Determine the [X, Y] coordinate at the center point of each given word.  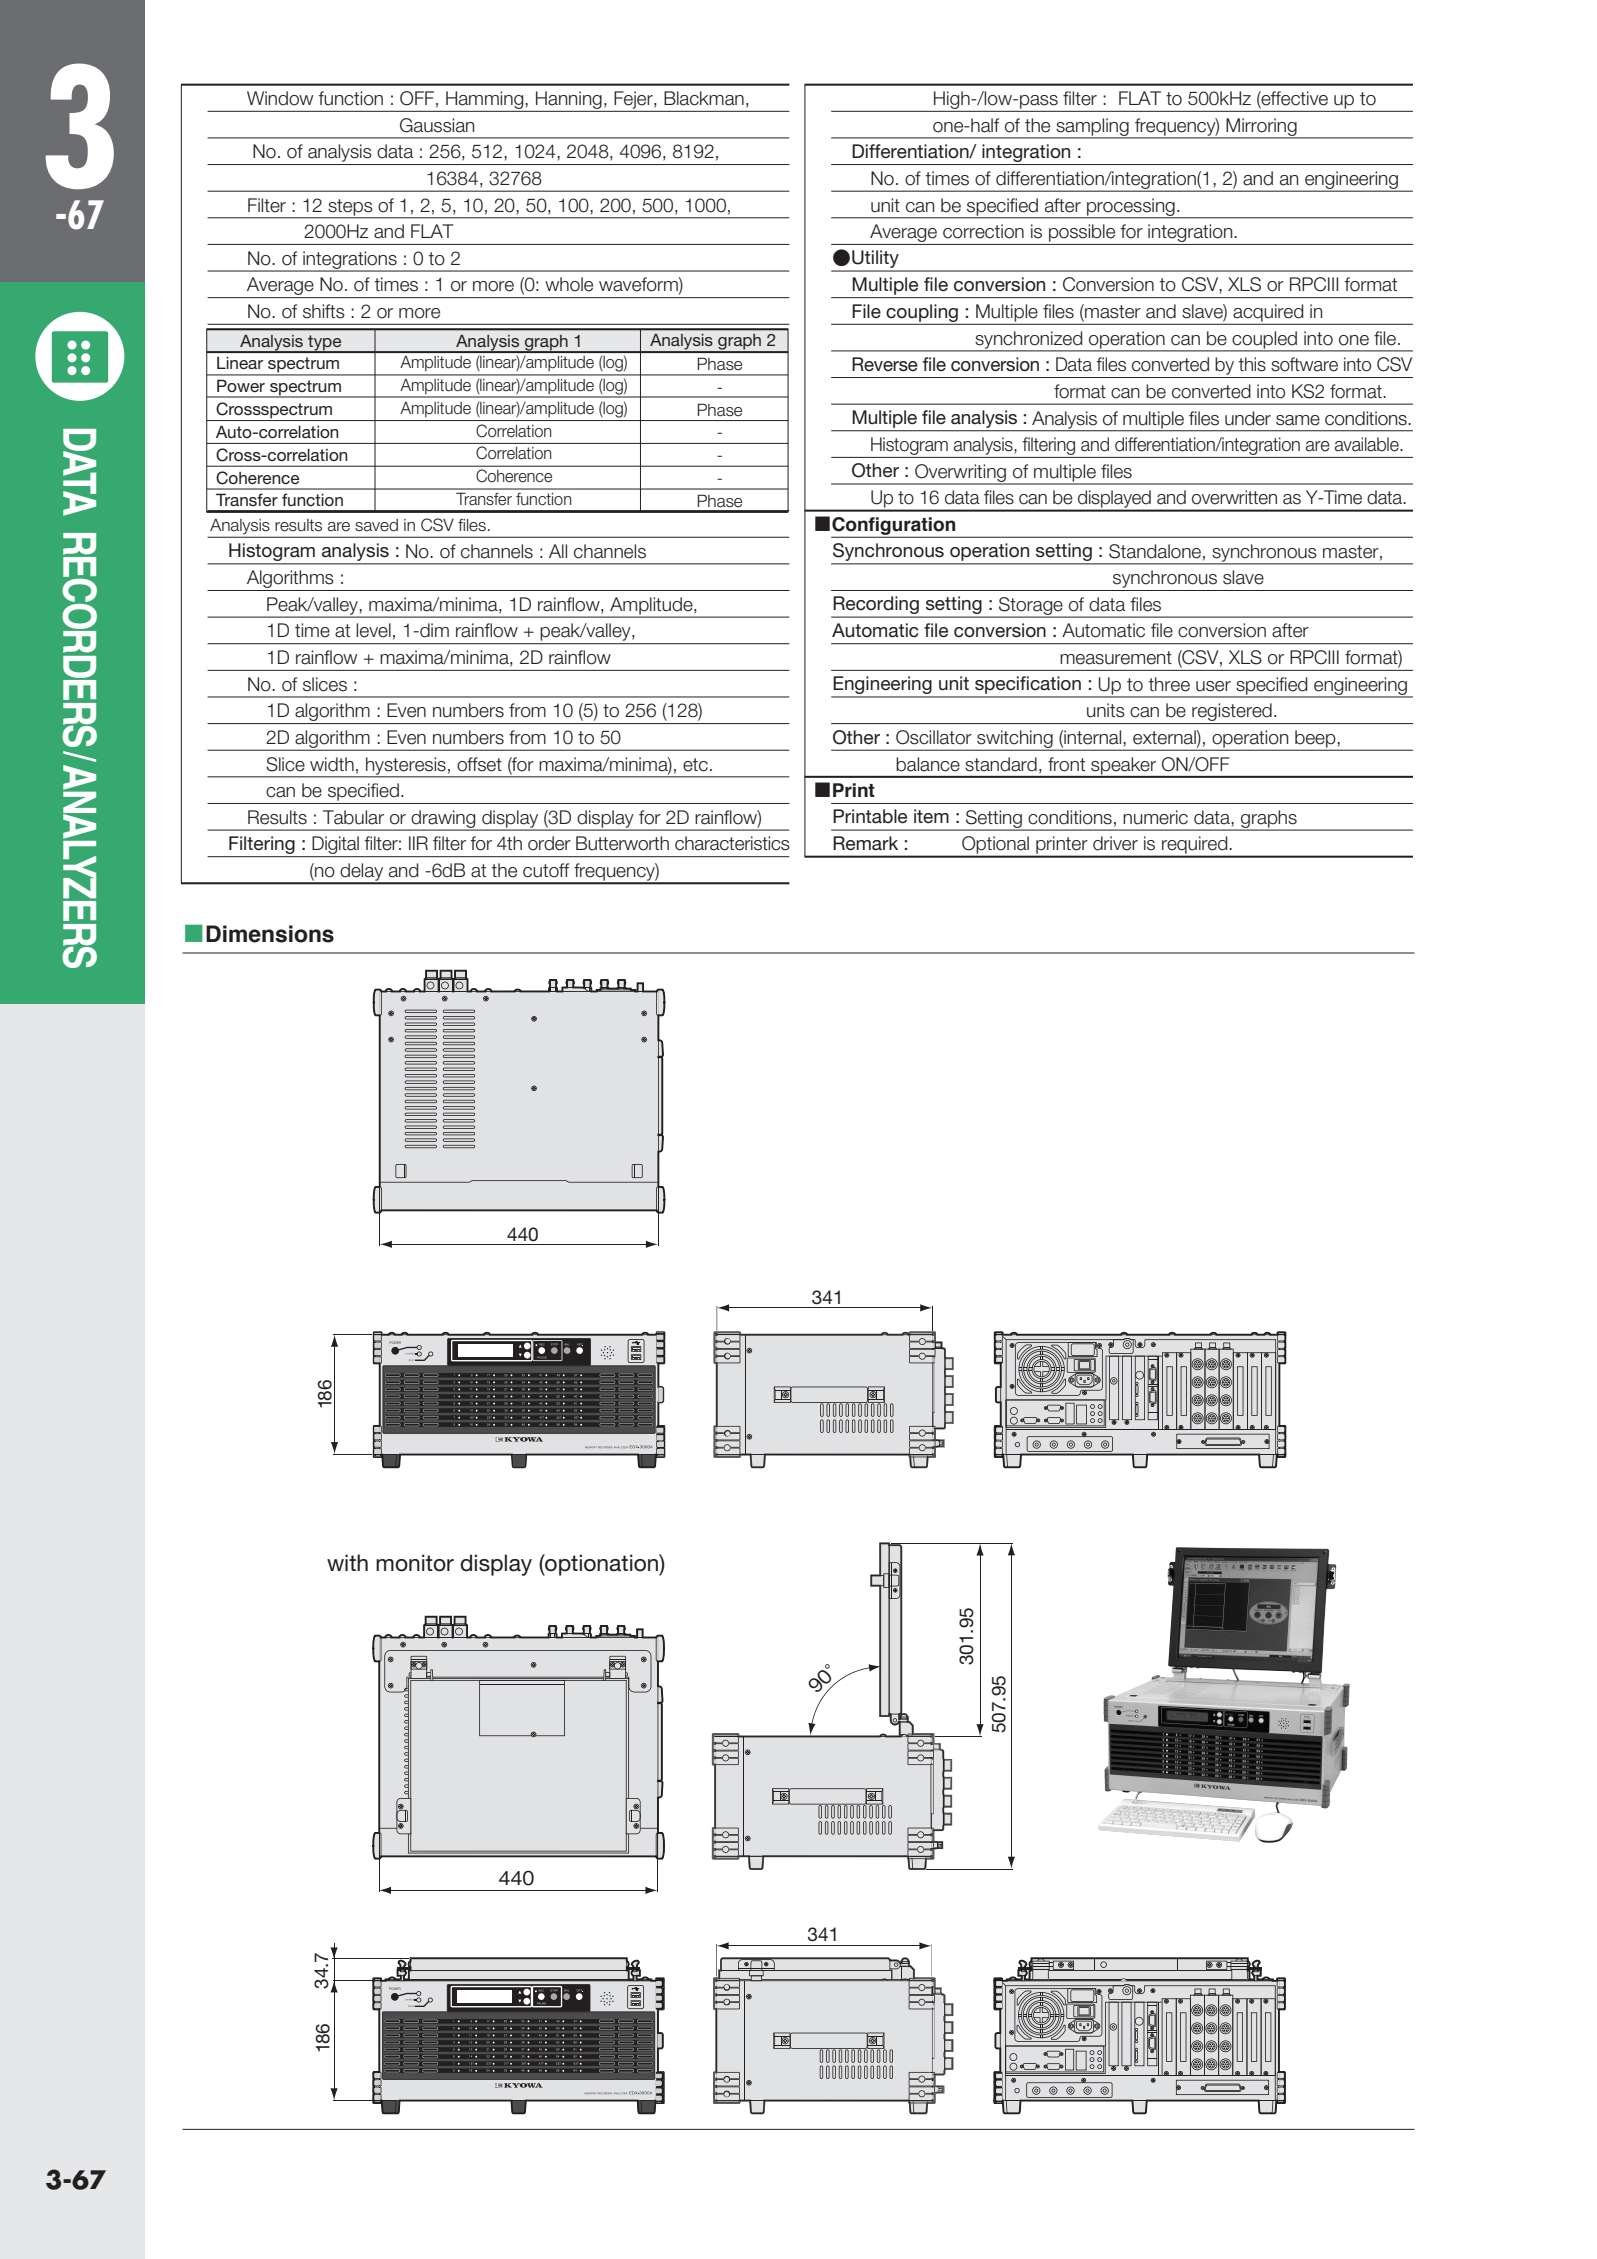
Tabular [353, 817]
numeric [1155, 817]
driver [1115, 843]
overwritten [1234, 497]
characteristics [732, 843]
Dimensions [270, 934]
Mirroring [1261, 128]
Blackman [704, 98]
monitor [415, 1563]
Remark [865, 843]
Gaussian [437, 125]
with [347, 1562]
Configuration [895, 527]
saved [376, 525]
